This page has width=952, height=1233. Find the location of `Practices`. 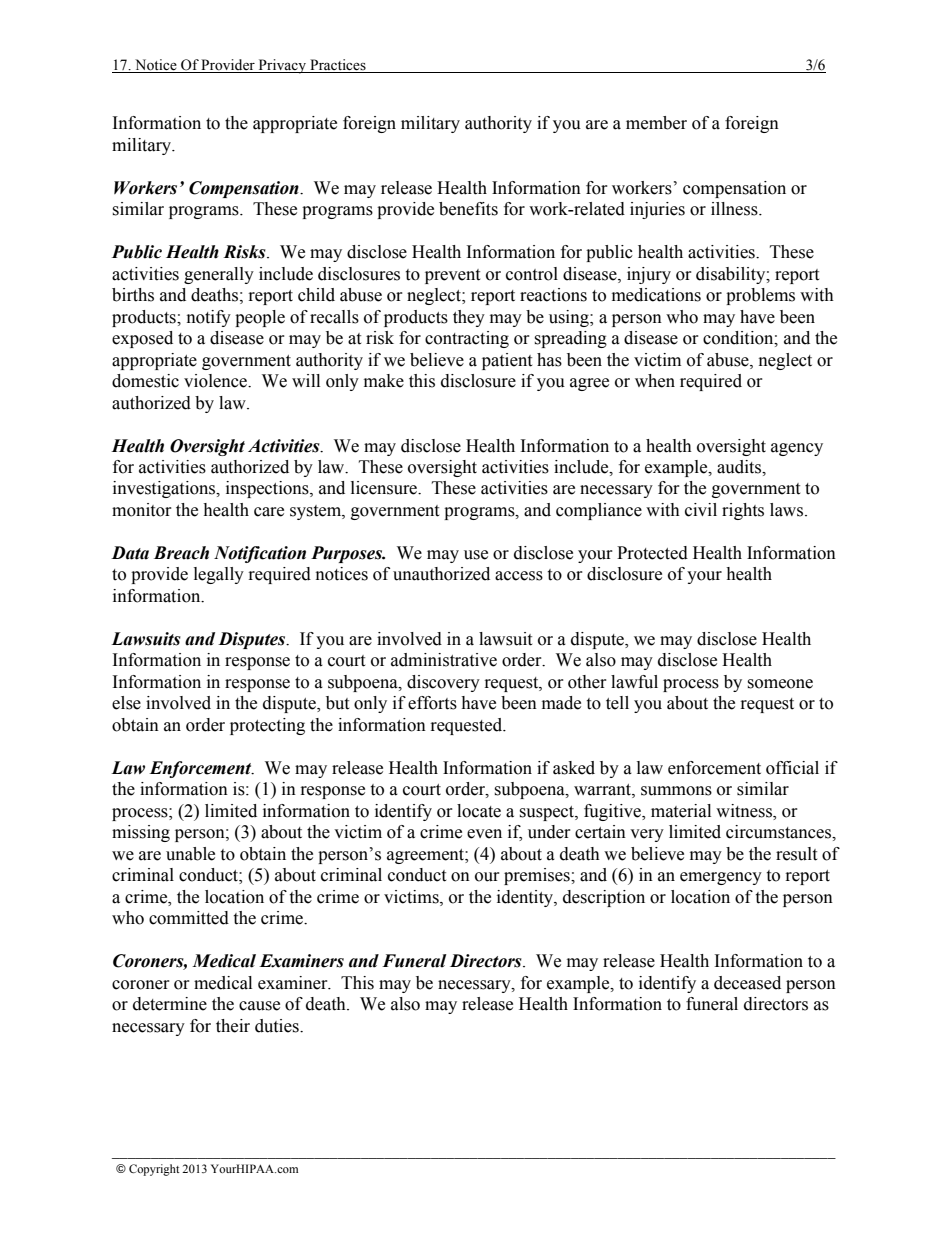

Practices is located at coordinates (338, 66).
